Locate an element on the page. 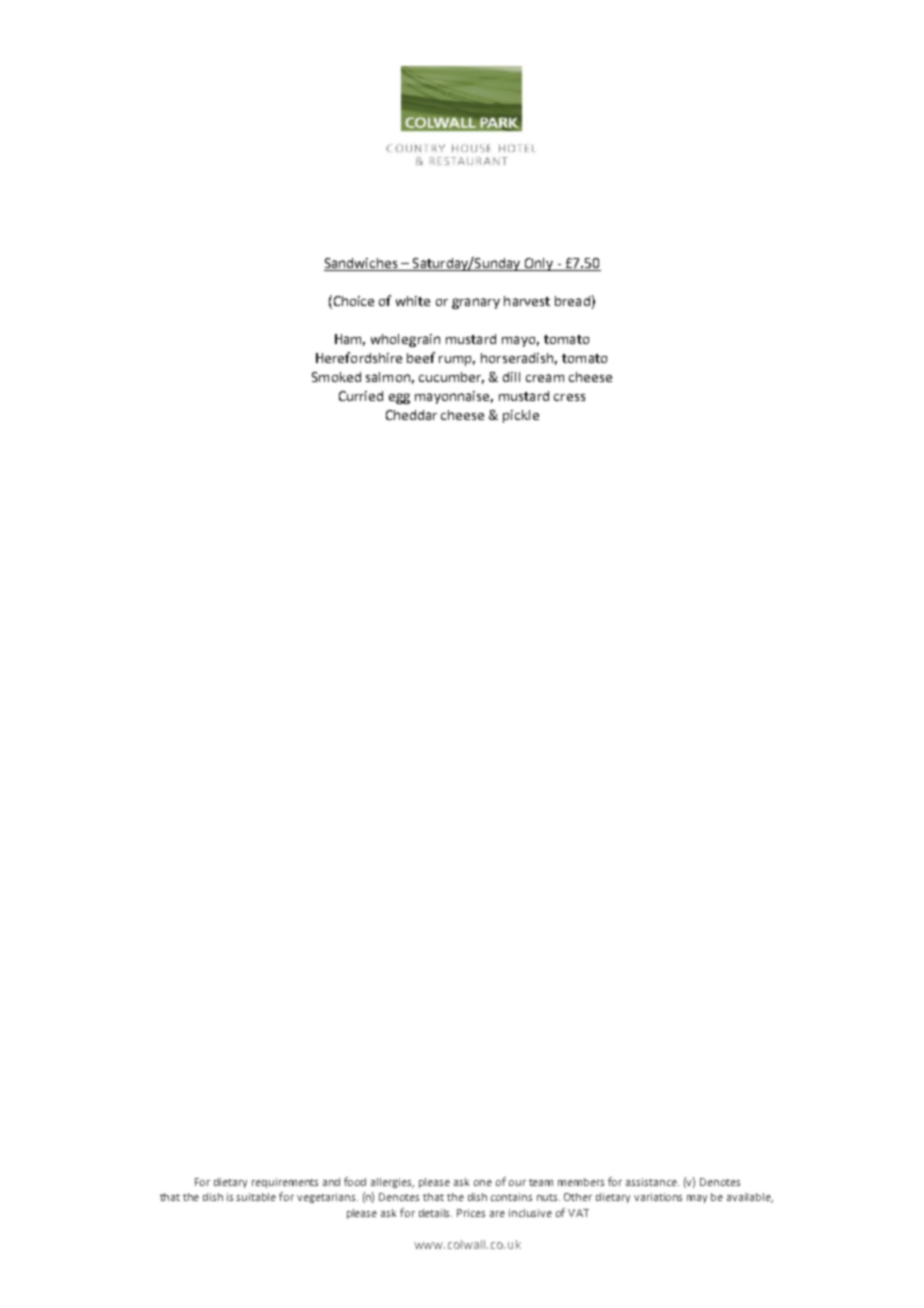 The width and height of the document is (924, 1308). cress is located at coordinates (569, 397).
